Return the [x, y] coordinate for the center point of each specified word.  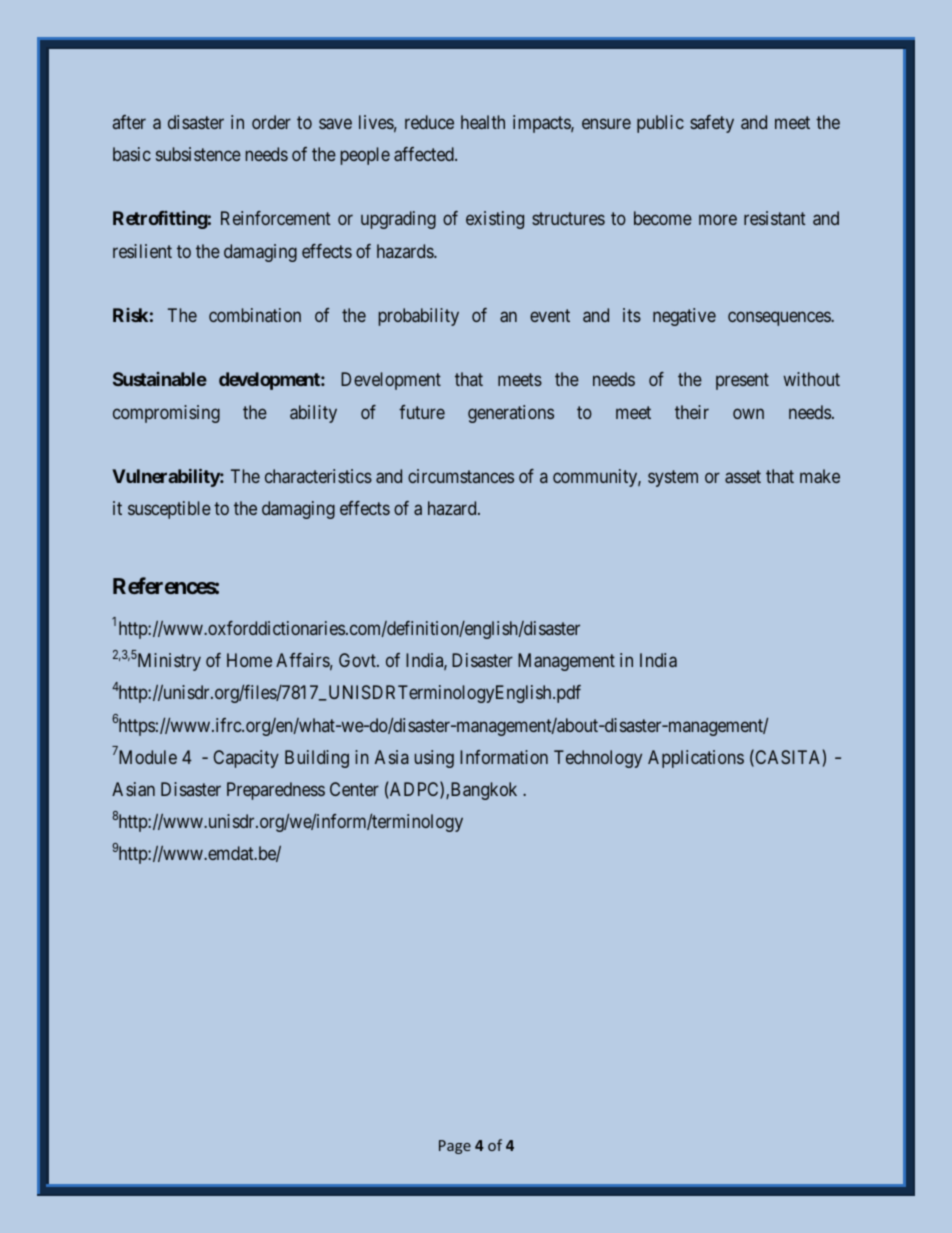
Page [455, 1147]
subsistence [198, 154]
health [483, 122]
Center [354, 789]
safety [712, 124]
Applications [696, 759]
